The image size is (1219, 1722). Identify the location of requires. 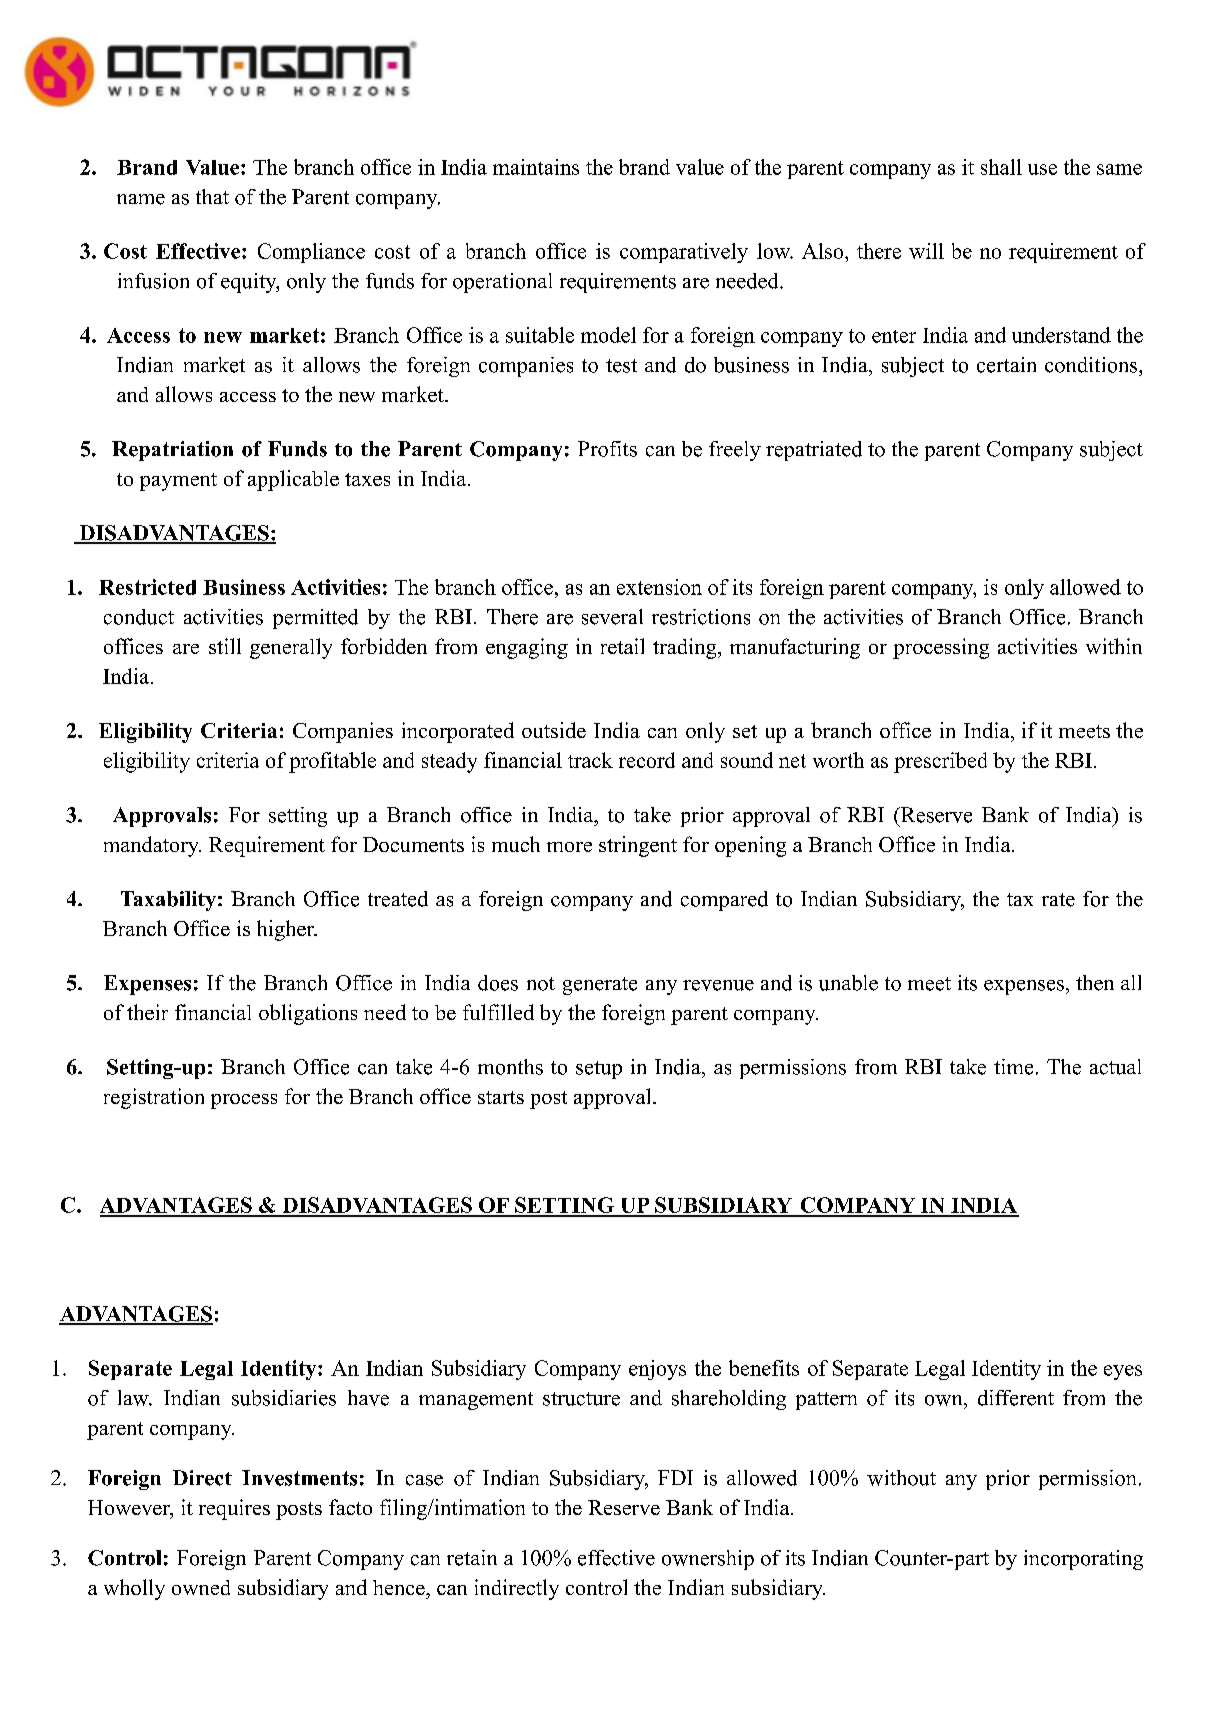
(234, 1509).
